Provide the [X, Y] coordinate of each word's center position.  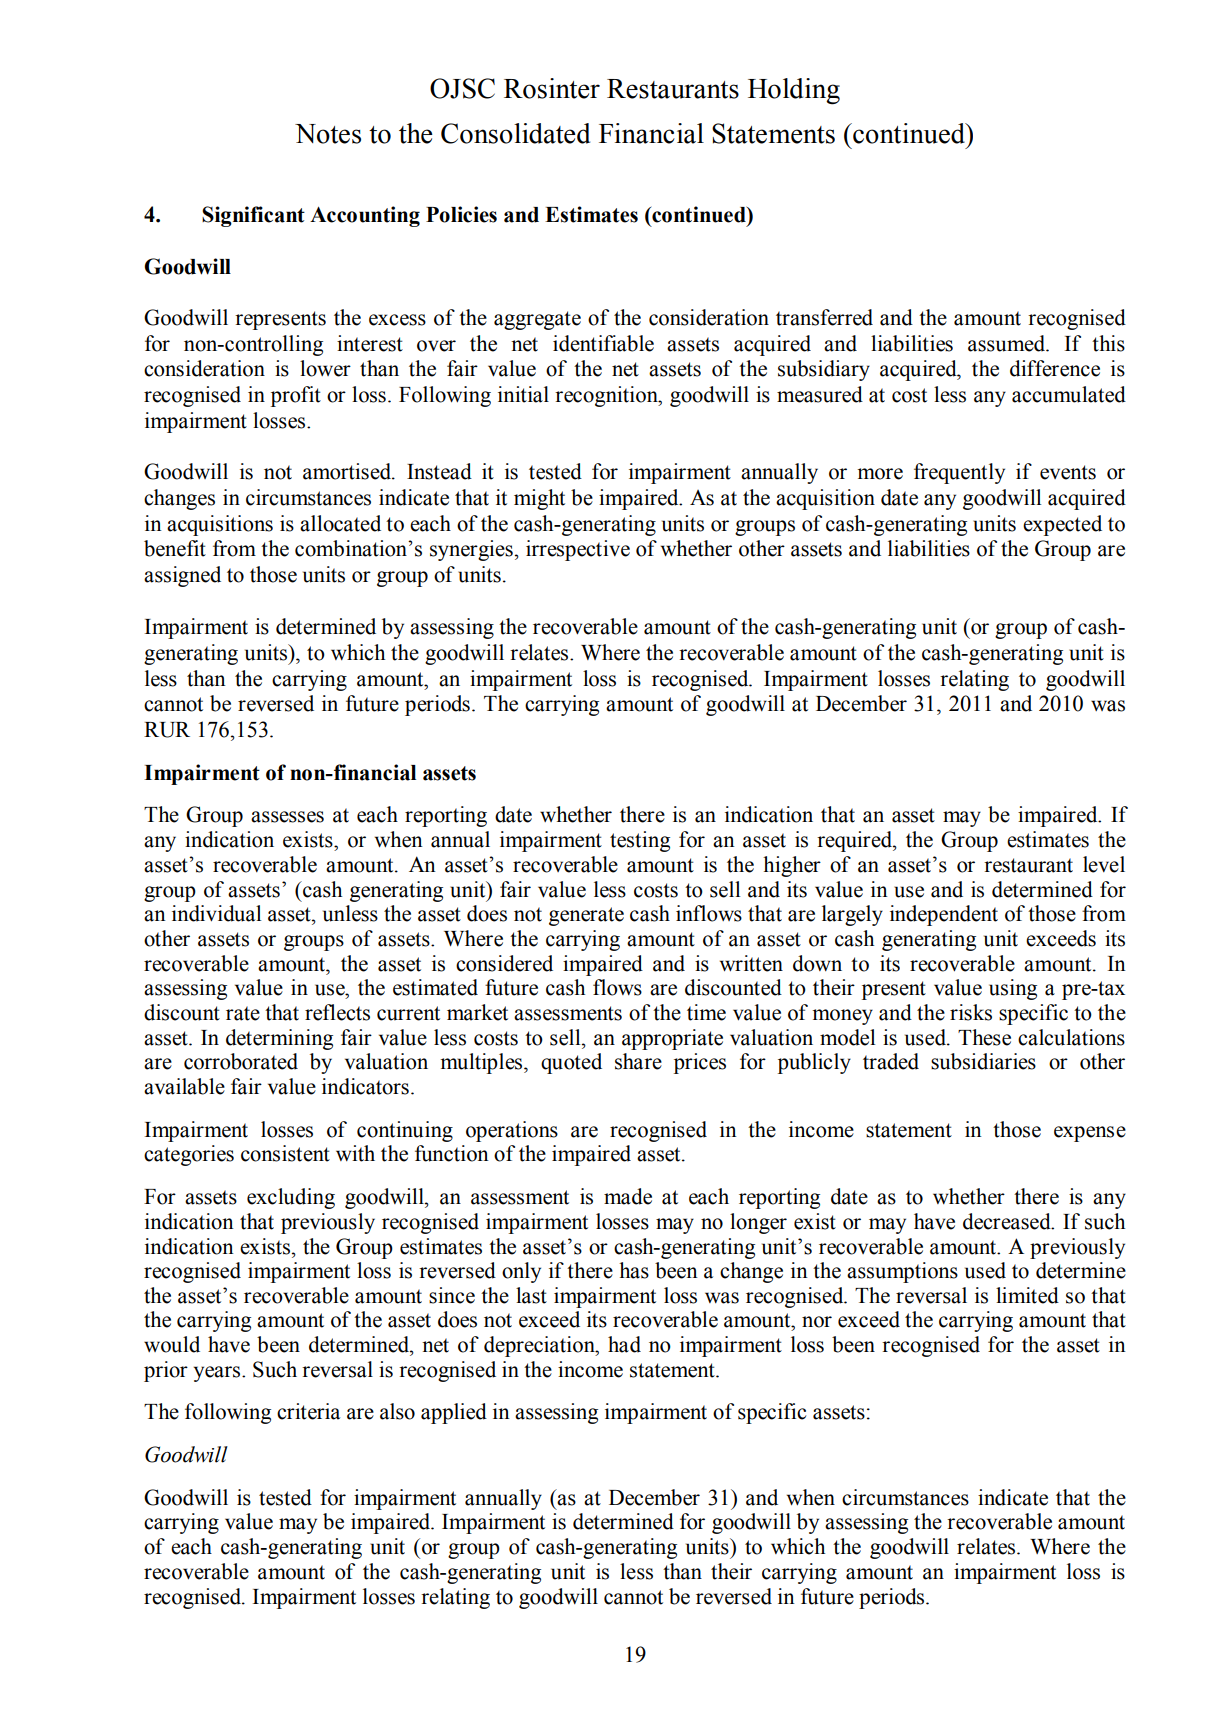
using [1013, 989]
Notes [328, 134]
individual [216, 913]
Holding [794, 91]
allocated [340, 523]
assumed [1008, 343]
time [706, 1012]
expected [1062, 525]
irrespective [578, 550]
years [218, 1374]
